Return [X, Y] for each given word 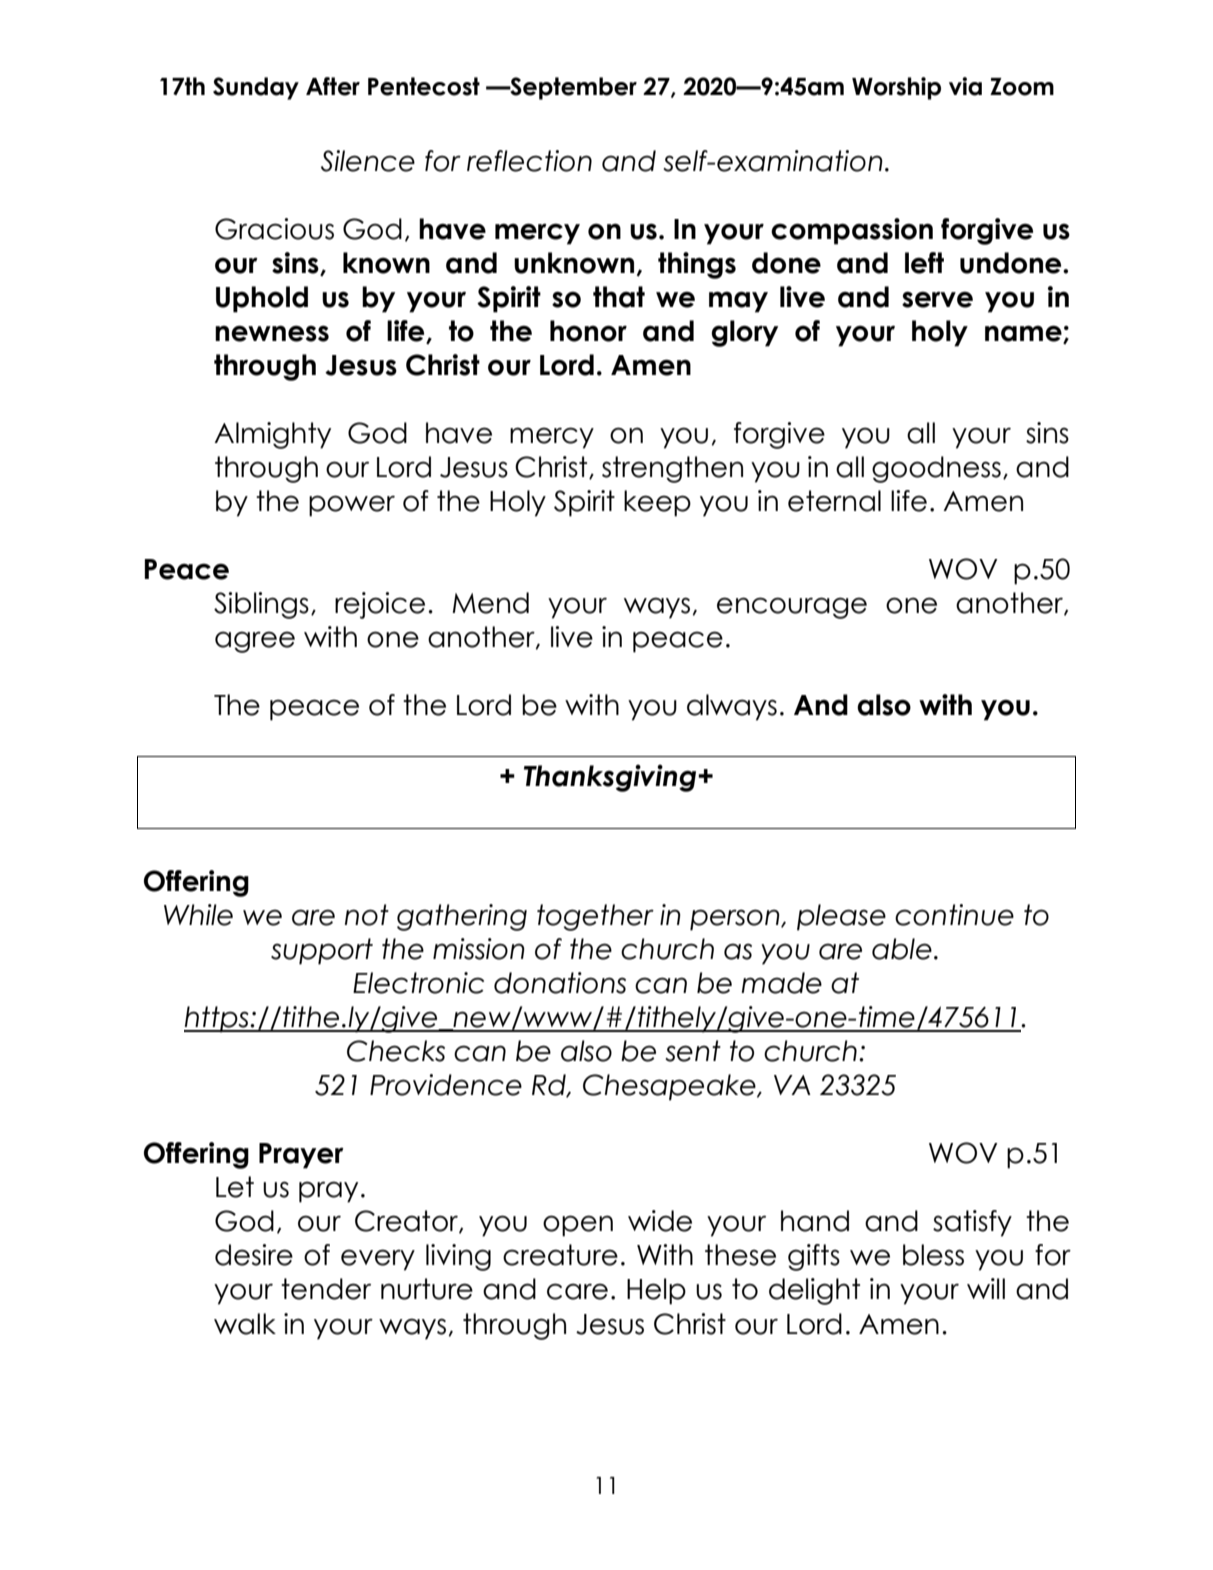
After [333, 86]
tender [326, 1289]
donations [560, 983]
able [902, 949]
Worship [896, 88]
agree [255, 642]
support [322, 951]
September [572, 88]
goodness [936, 469]
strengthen [672, 469]
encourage [792, 608]
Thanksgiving [611, 778]
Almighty [272, 435]
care [577, 1291]
